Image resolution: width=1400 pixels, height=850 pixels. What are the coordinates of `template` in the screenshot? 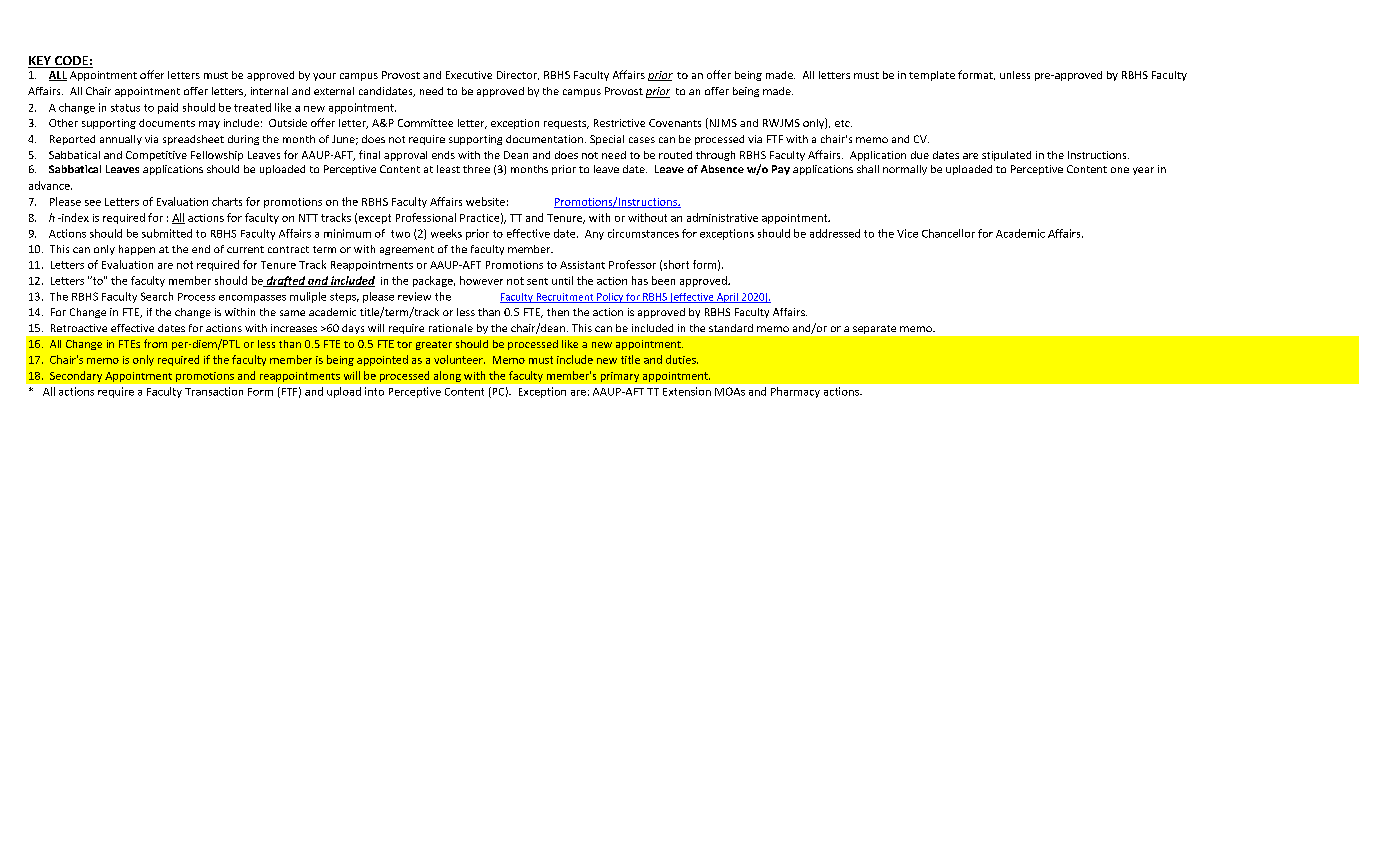 It's located at (932, 76).
